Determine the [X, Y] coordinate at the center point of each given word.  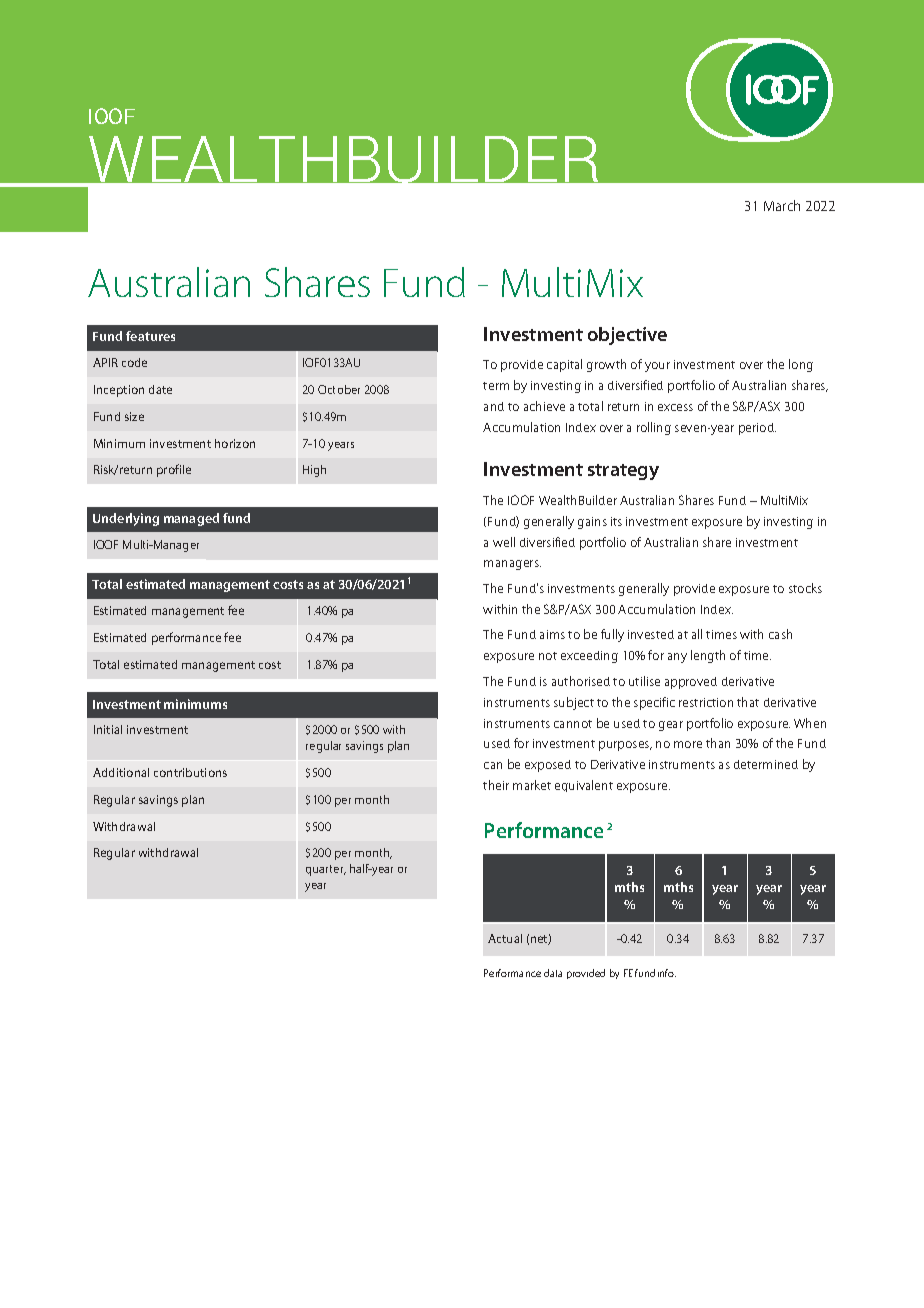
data [553, 973]
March [782, 205]
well [504, 542]
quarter [326, 870]
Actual [505, 938]
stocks [805, 588]
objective [627, 336]
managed [191, 519]
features [150, 336]
